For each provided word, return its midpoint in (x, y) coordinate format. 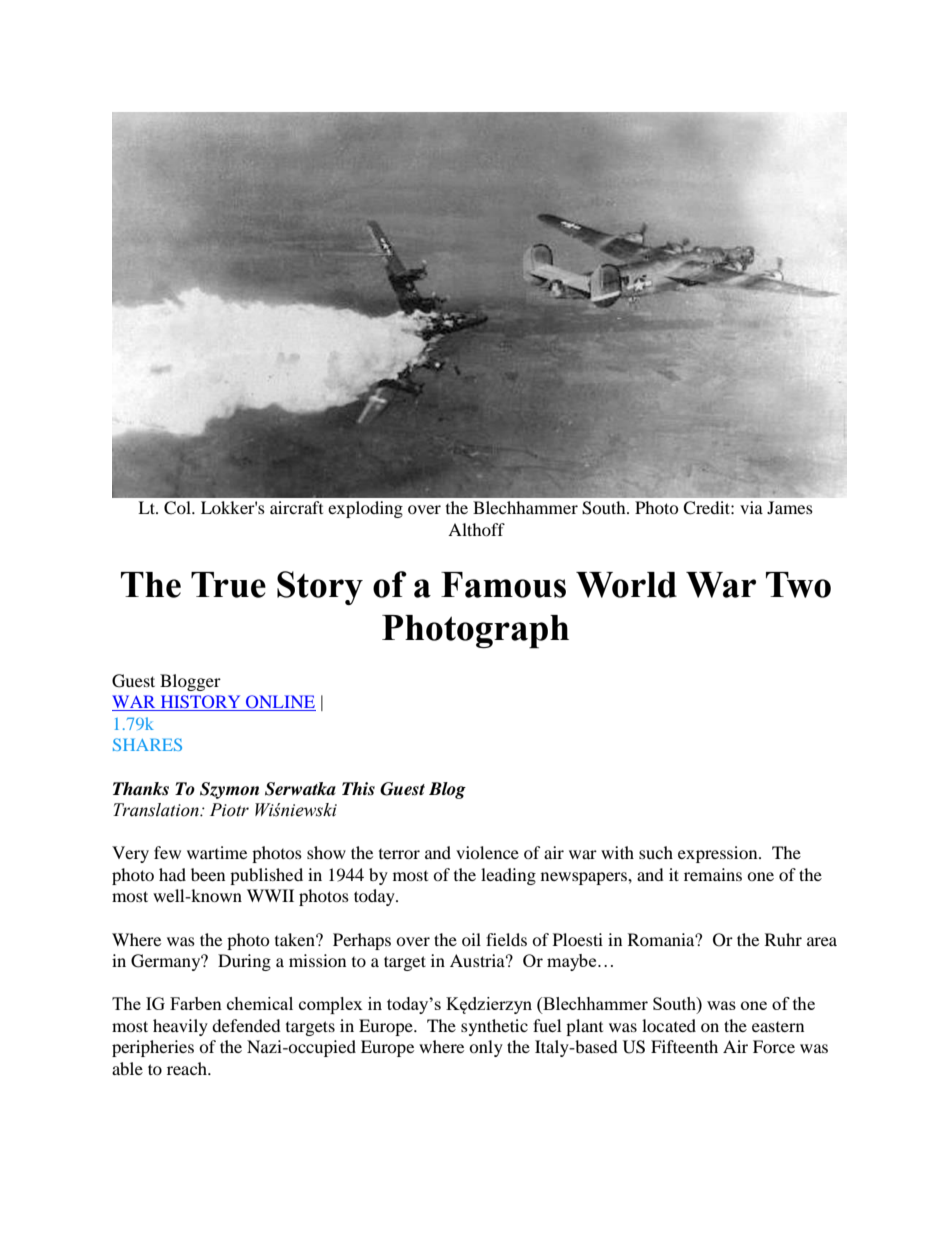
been (208, 874)
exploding (365, 509)
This (358, 789)
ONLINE (280, 703)
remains (713, 874)
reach (188, 1068)
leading (508, 876)
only (486, 1048)
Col (178, 508)
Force (774, 1046)
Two (798, 585)
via (751, 507)
